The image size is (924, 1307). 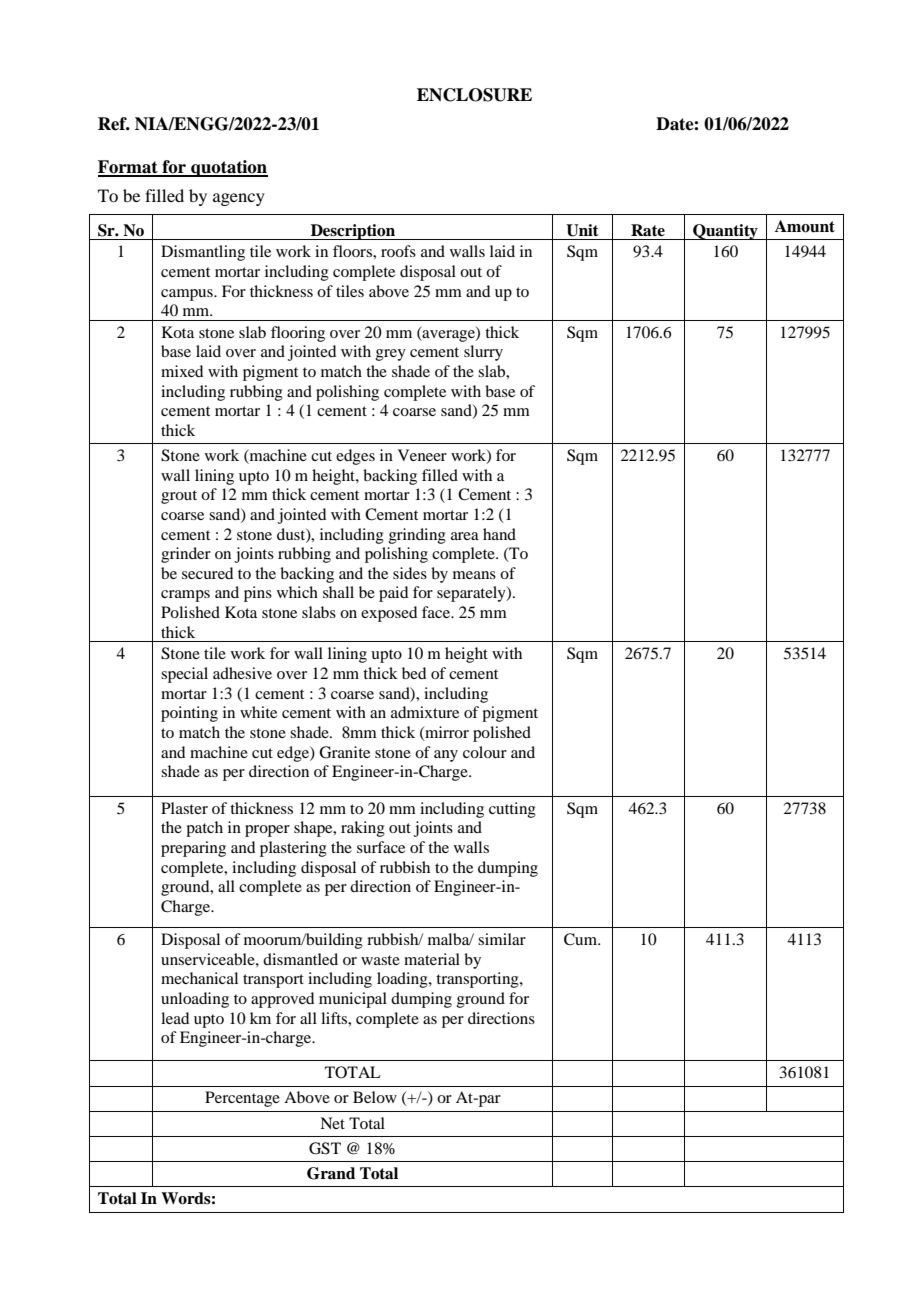 What do you see at coordinates (474, 95) in the screenshot?
I see `ENCLOSURE` at bounding box center [474, 95].
